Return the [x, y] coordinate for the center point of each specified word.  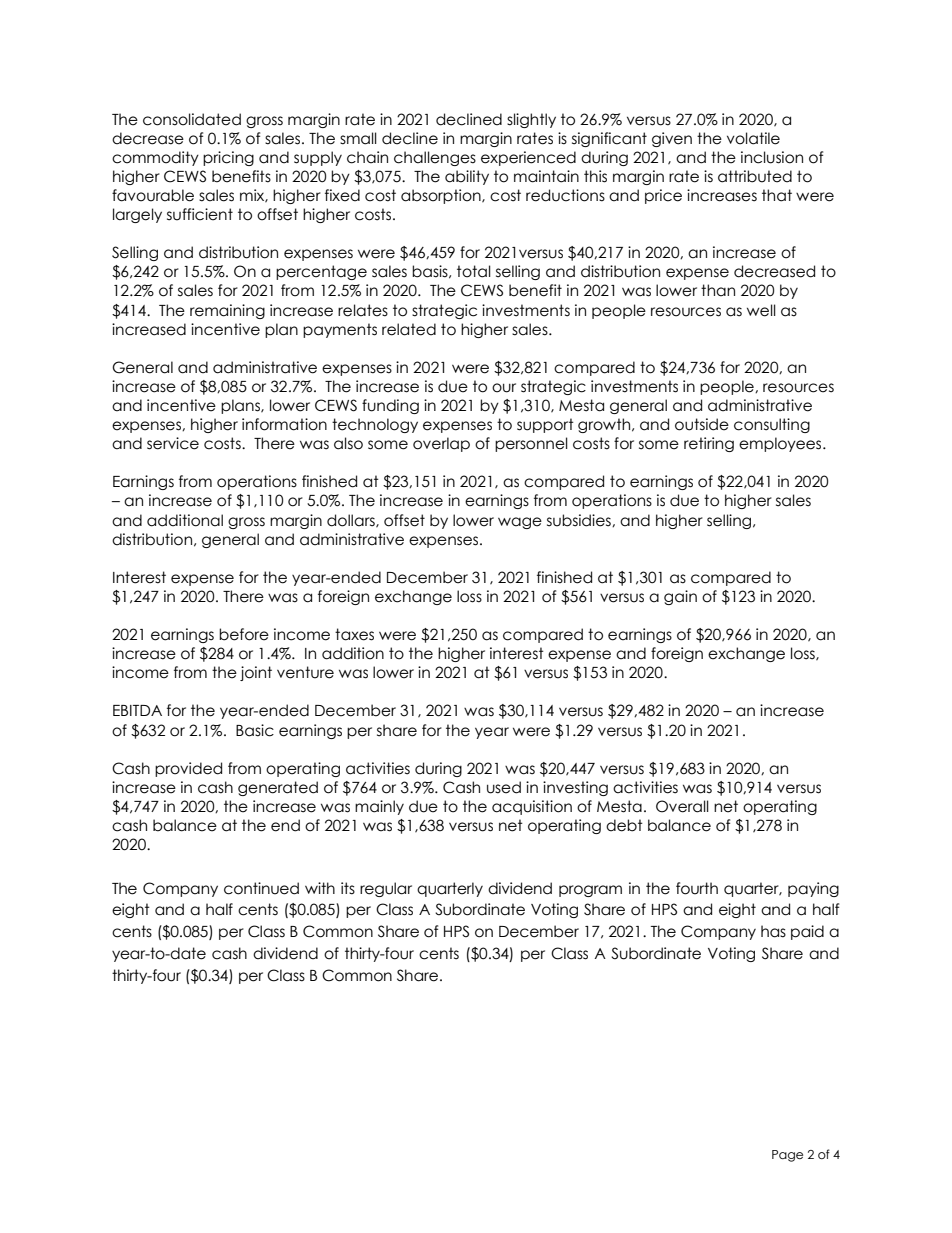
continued [261, 888]
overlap [441, 444]
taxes [354, 634]
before [244, 634]
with [320, 888]
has [773, 931]
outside [702, 424]
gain [680, 597]
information [284, 424]
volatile [753, 138]
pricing [228, 158]
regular [386, 889]
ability [467, 177]
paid [807, 932]
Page [787, 1156]
